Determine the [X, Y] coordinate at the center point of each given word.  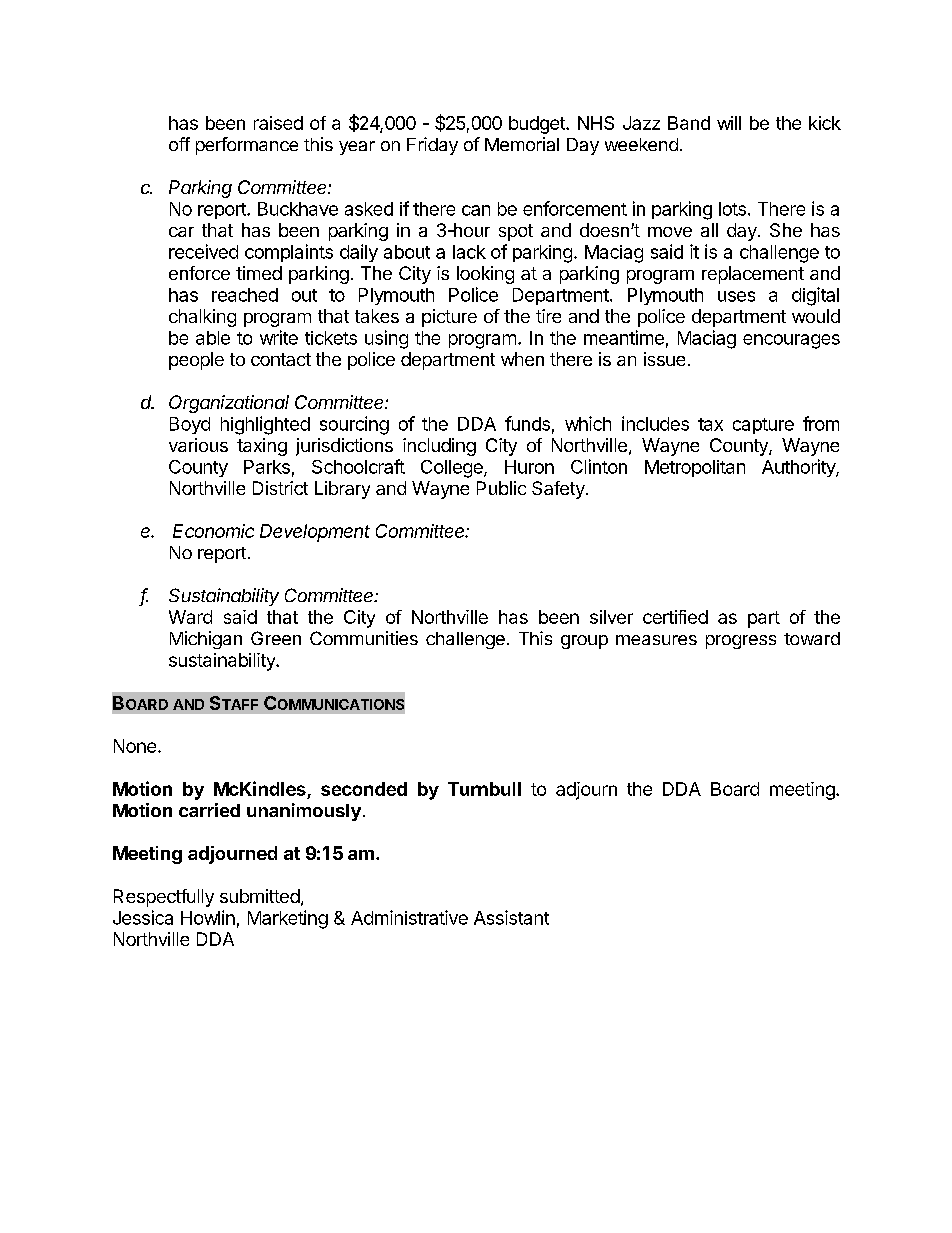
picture [449, 318]
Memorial [522, 144]
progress [741, 642]
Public [501, 488]
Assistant [511, 917]
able [213, 338]
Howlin [208, 917]
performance [247, 146]
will [729, 123]
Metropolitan [695, 468]
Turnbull [484, 789]
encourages [791, 341]
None [135, 746]
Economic [213, 531]
